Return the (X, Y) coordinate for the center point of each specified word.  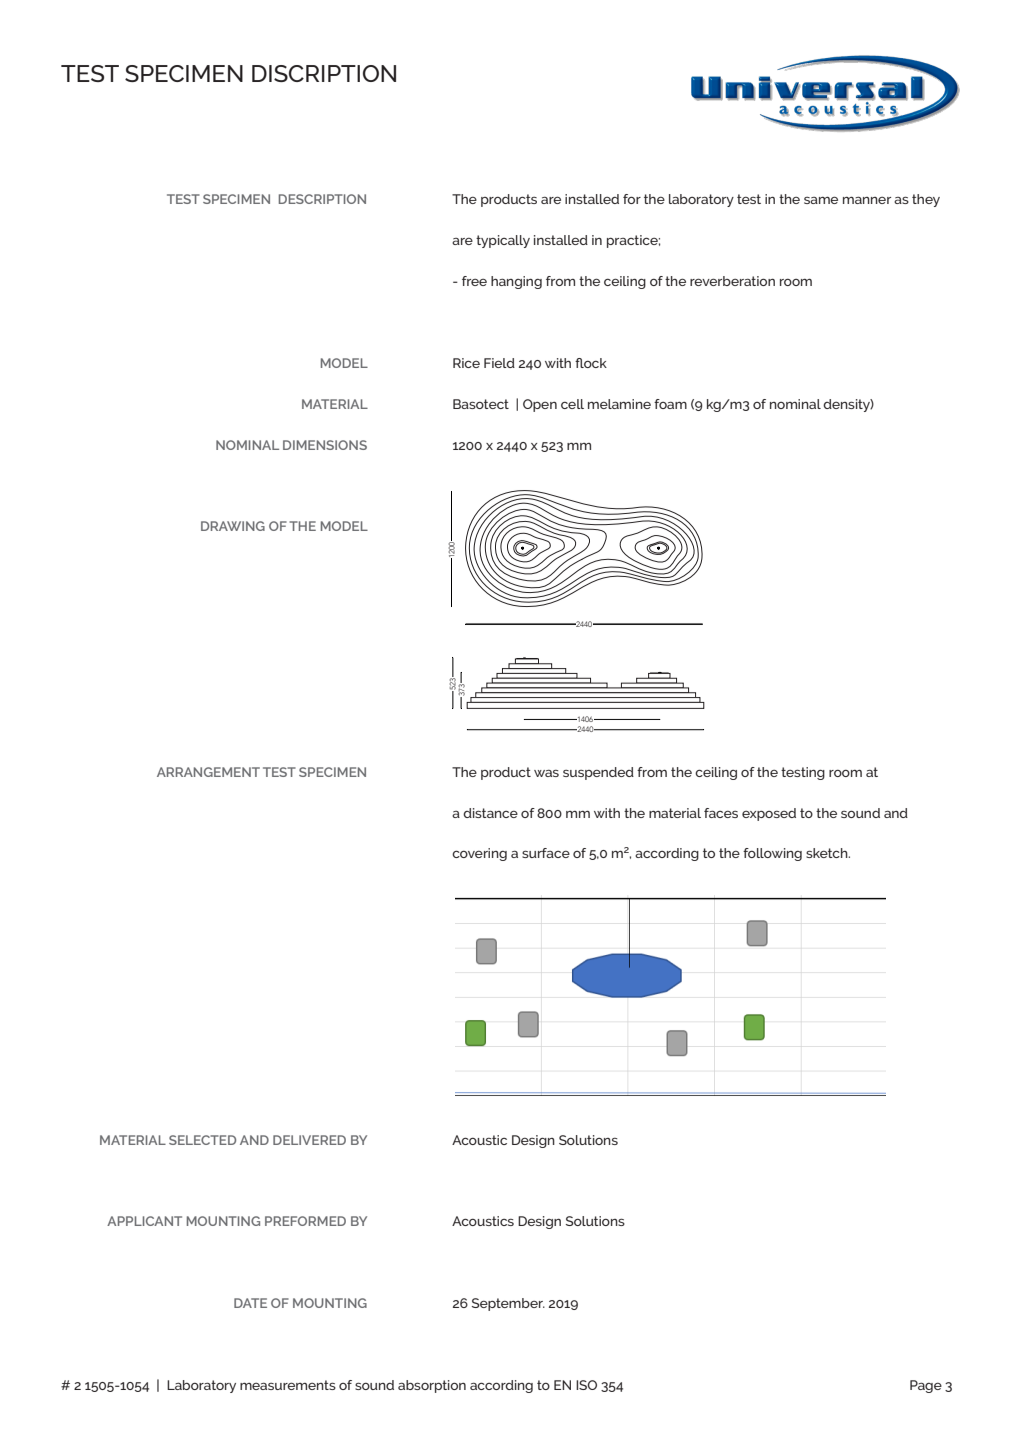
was (546, 773)
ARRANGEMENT (208, 772)
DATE (250, 1303)
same (821, 200)
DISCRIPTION (324, 73)
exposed (769, 814)
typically (503, 241)
